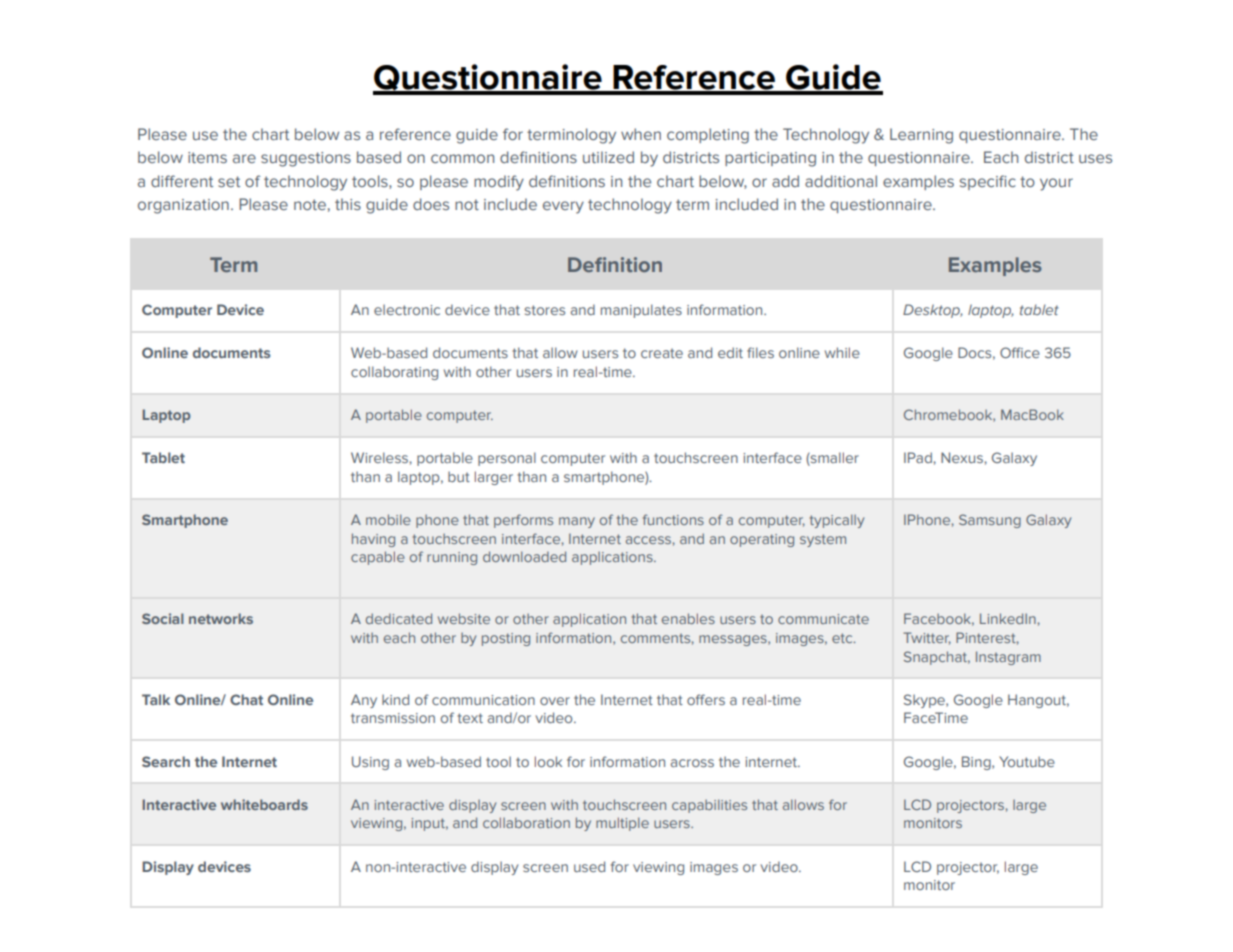  What do you see at coordinates (673, 519) in the screenshot?
I see `functions` at bounding box center [673, 519].
